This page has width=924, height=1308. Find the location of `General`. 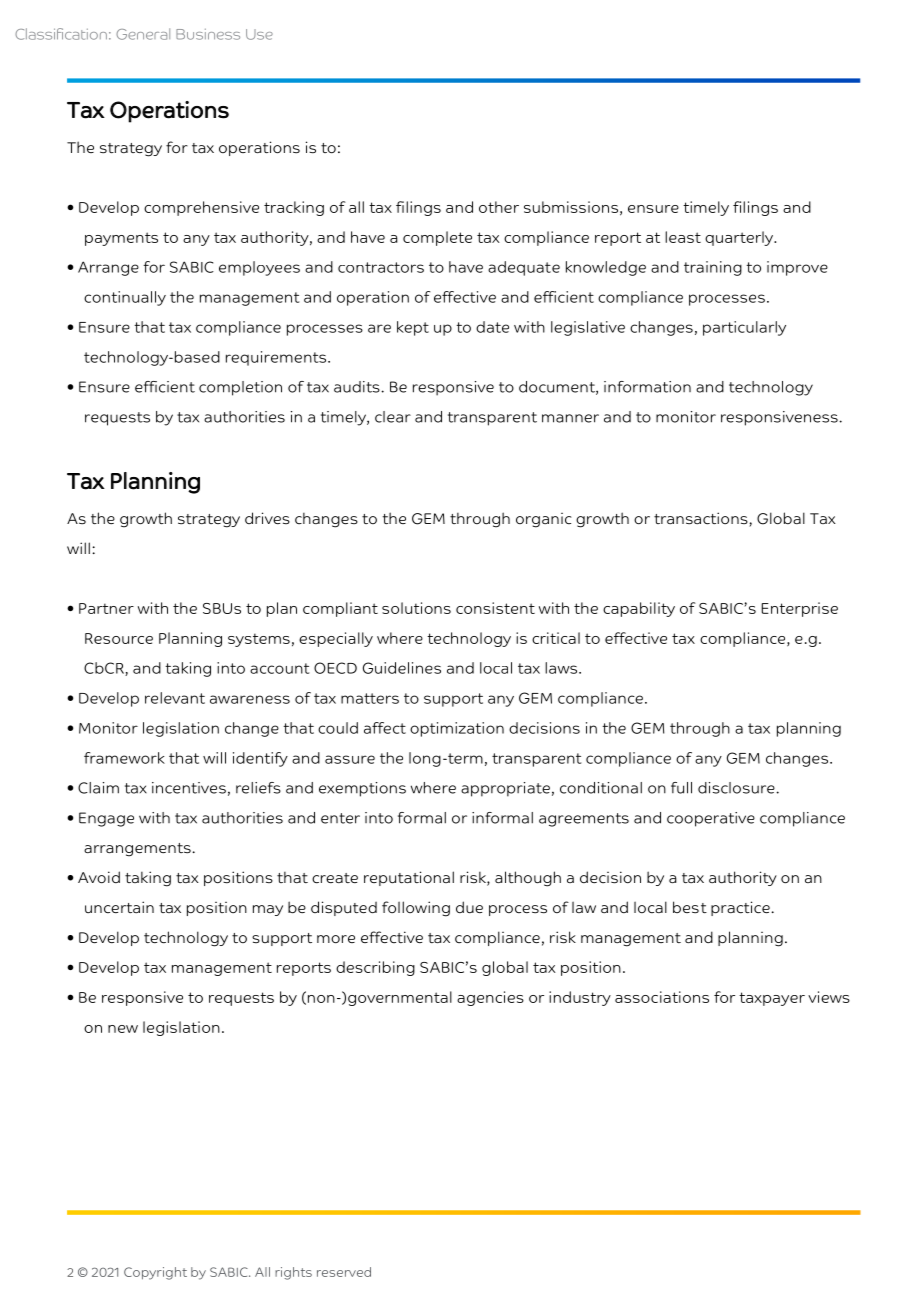

General is located at coordinates (143, 34).
